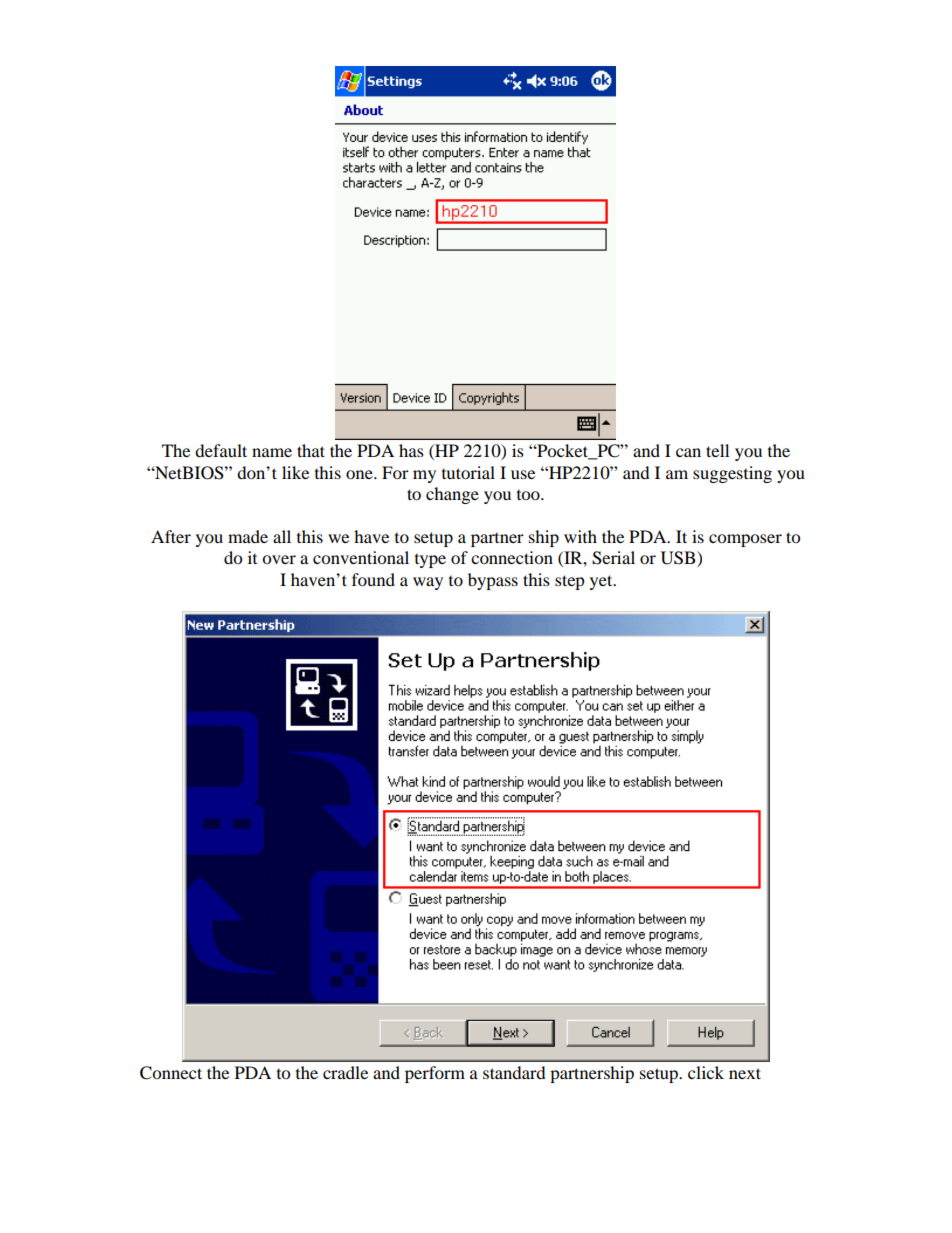  I want to click on click, so click(706, 1072).
